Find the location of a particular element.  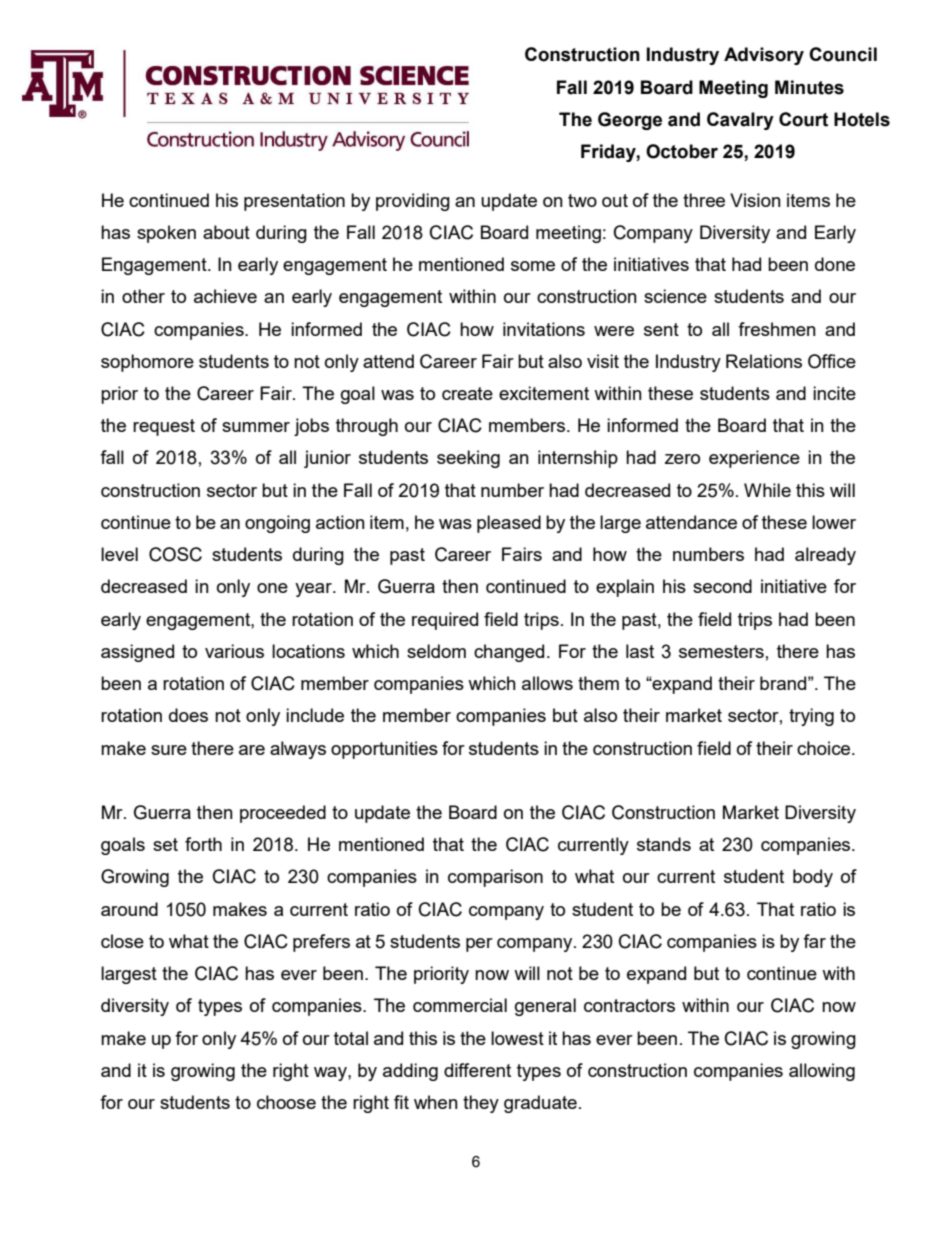

body is located at coordinates (813, 878).
